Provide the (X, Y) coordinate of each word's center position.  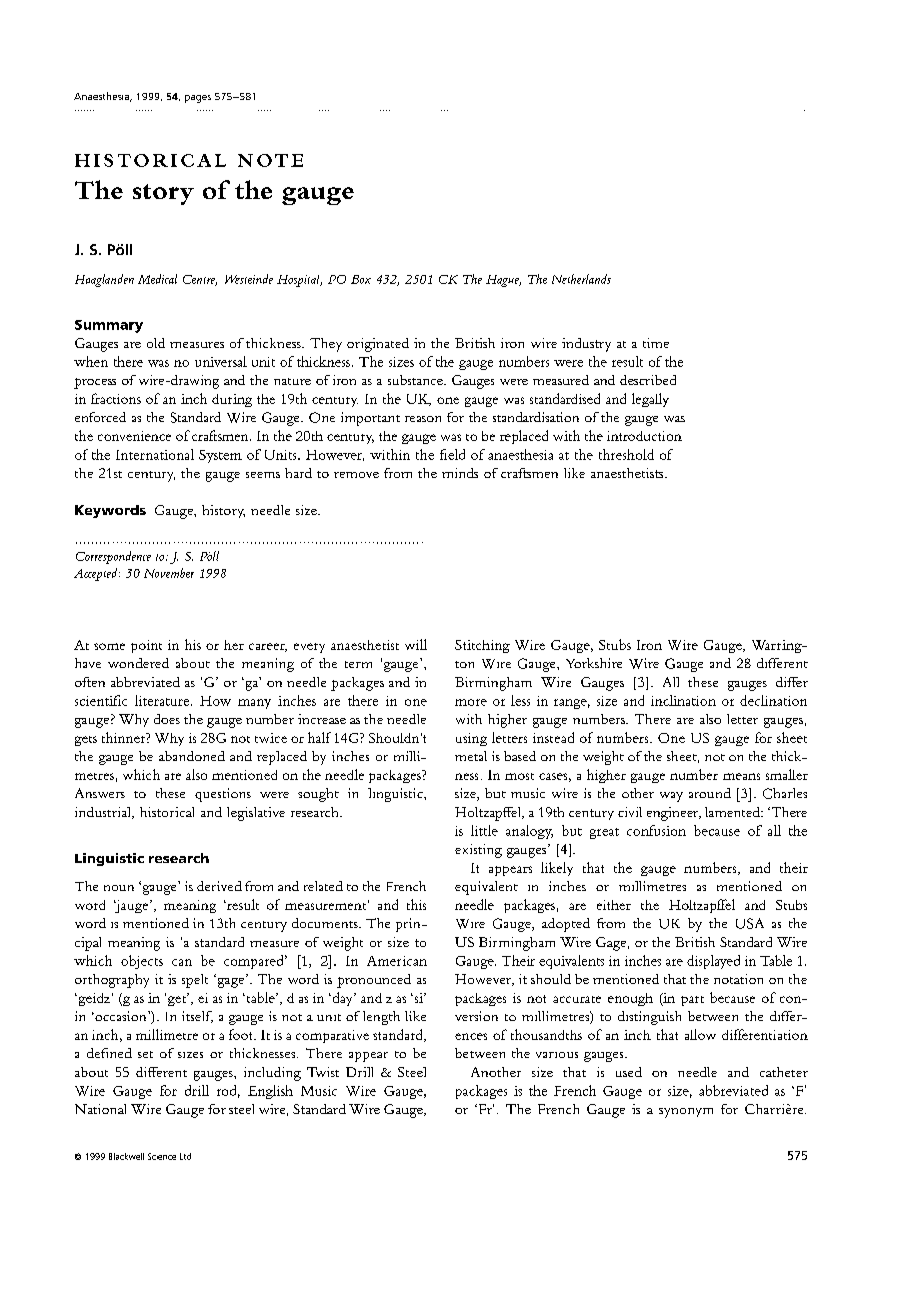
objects (142, 962)
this (416, 904)
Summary (109, 326)
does (167, 719)
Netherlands (581, 279)
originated (378, 345)
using (471, 739)
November (169, 573)
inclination (683, 700)
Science (162, 1156)
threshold (626, 454)
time (656, 343)
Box (361, 279)
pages (198, 99)
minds (460, 473)
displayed (713, 962)
